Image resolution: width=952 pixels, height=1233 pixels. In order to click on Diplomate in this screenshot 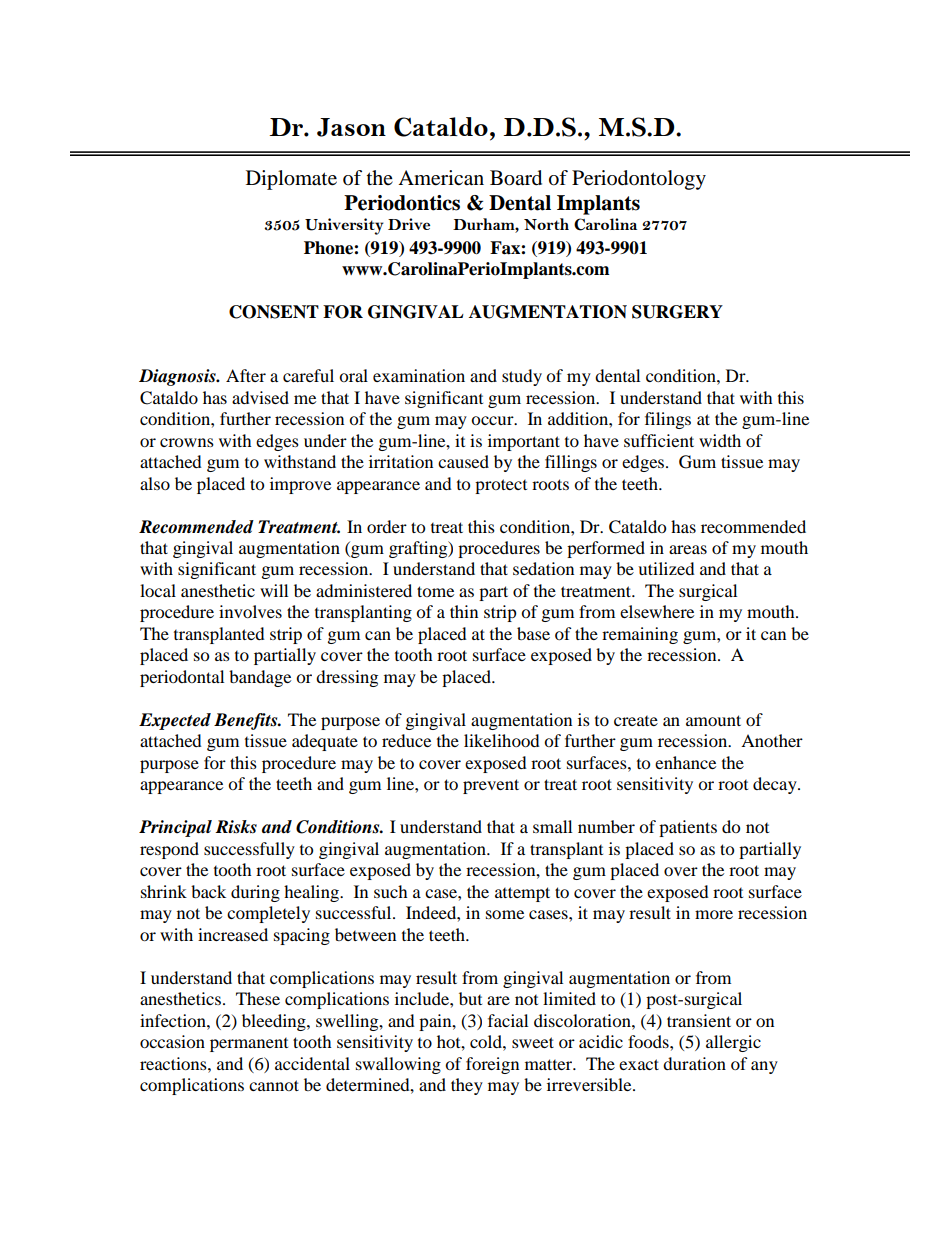, I will do `click(291, 180)`.
